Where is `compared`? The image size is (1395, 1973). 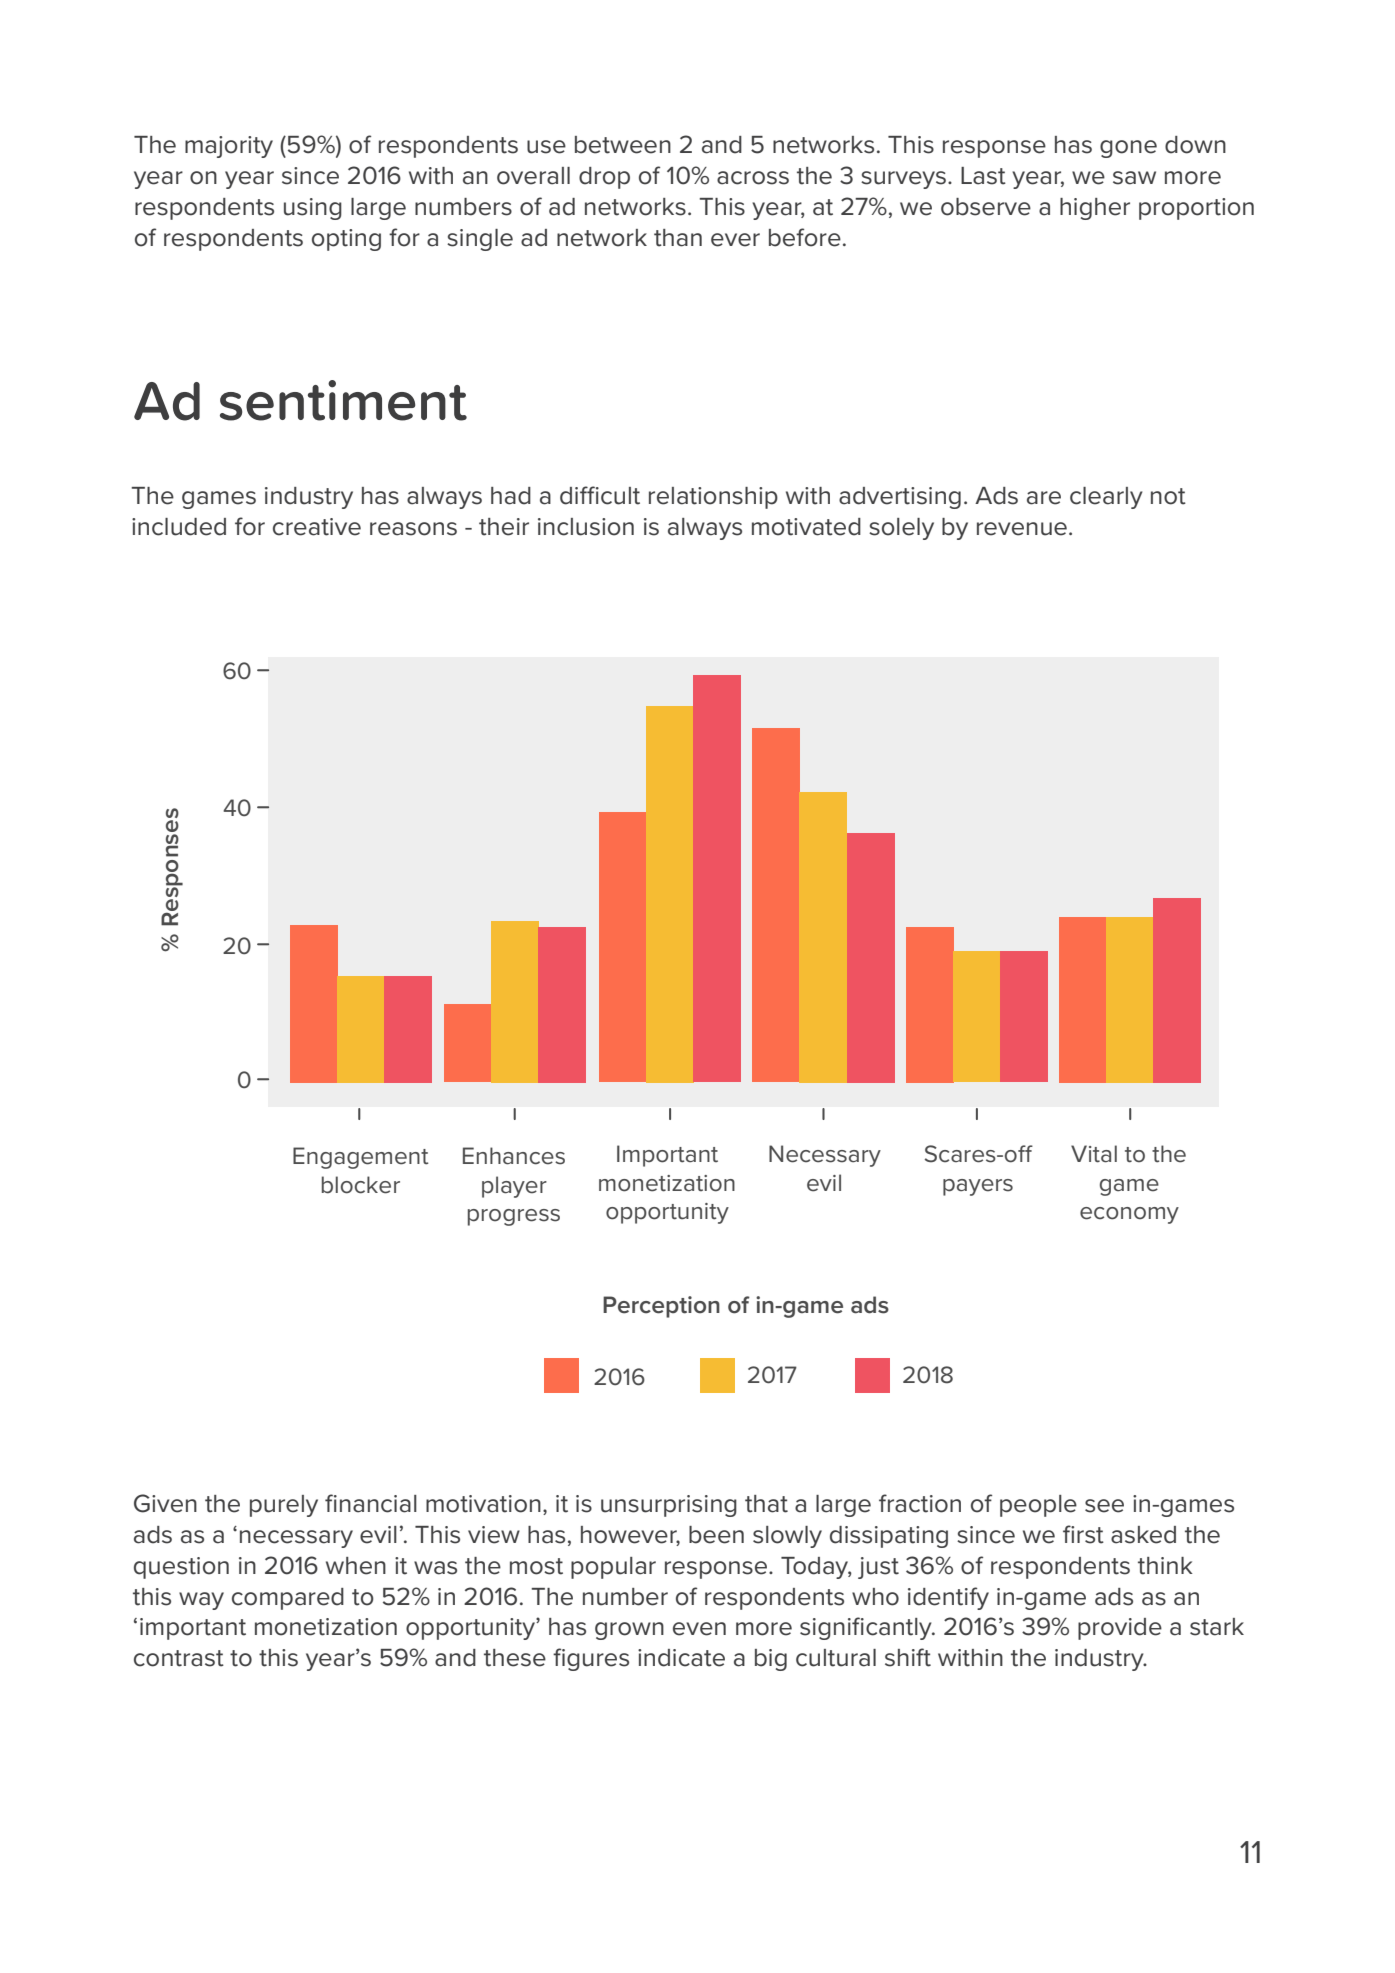
compared is located at coordinates (288, 1599).
